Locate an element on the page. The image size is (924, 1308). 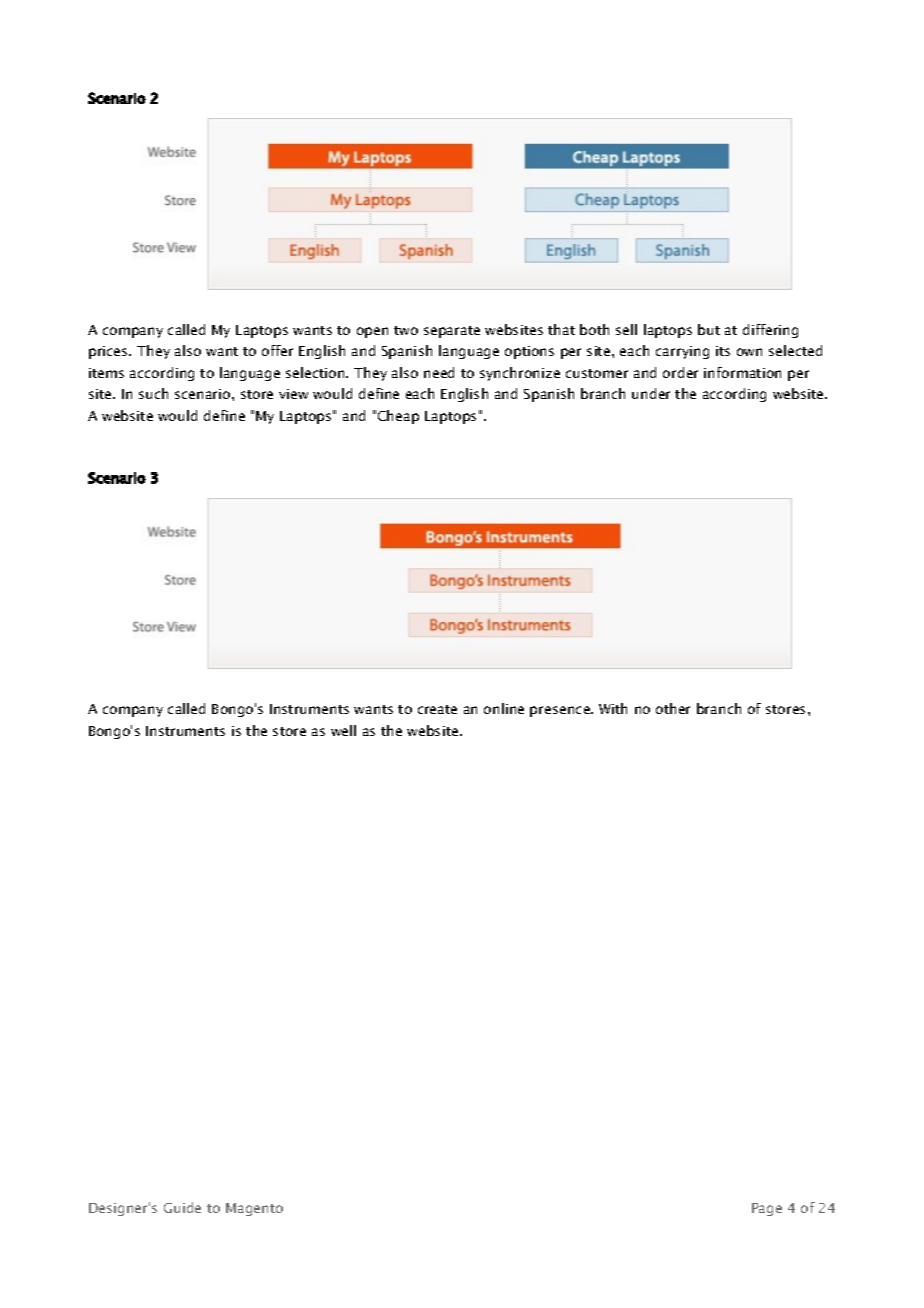
create is located at coordinates (437, 709).
